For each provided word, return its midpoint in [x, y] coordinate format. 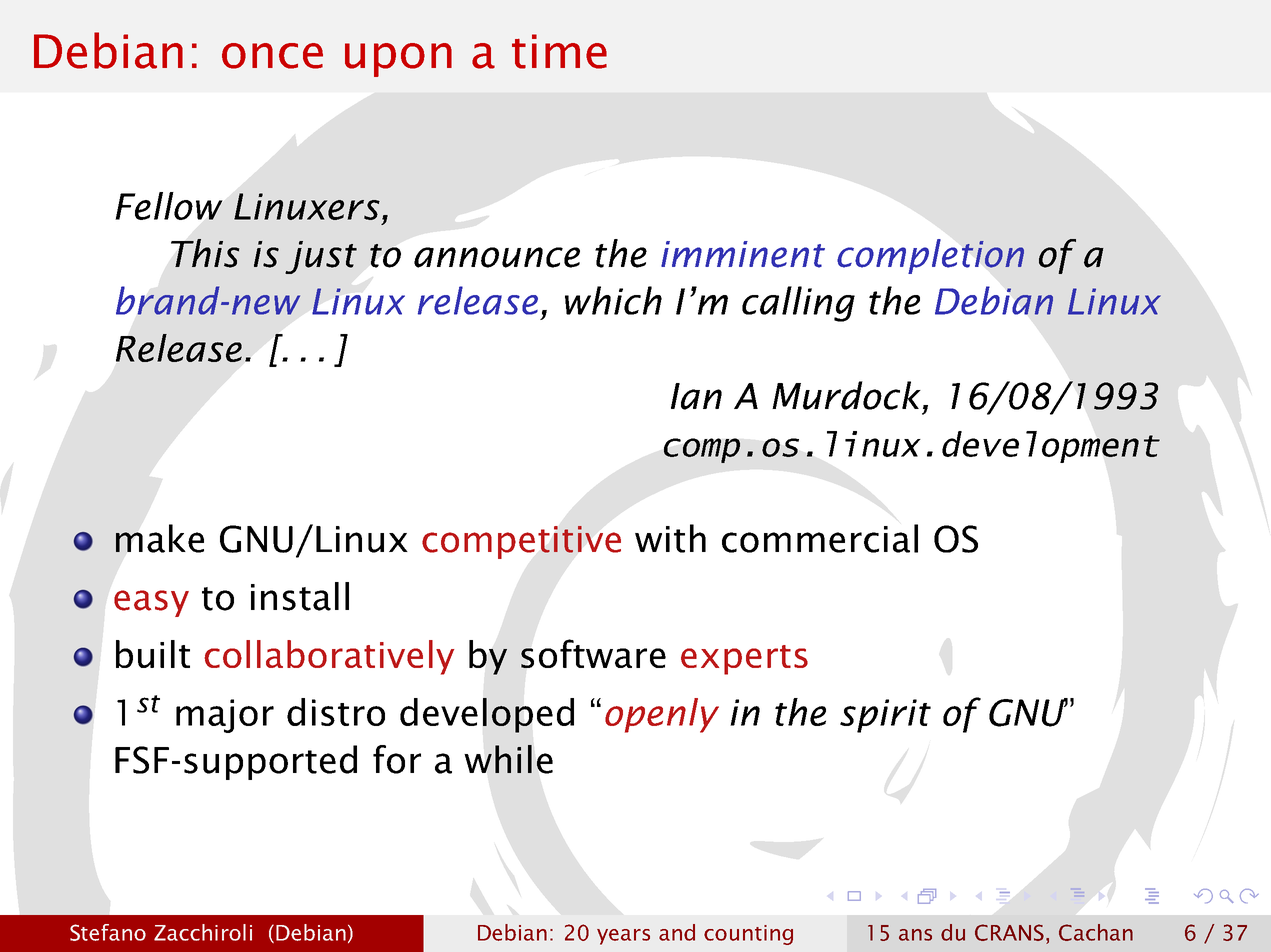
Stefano [108, 932]
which [613, 300]
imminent [743, 254]
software [593, 653]
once [272, 56]
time [559, 51]
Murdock [846, 395]
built [153, 654]
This [205, 253]
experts [744, 660]
